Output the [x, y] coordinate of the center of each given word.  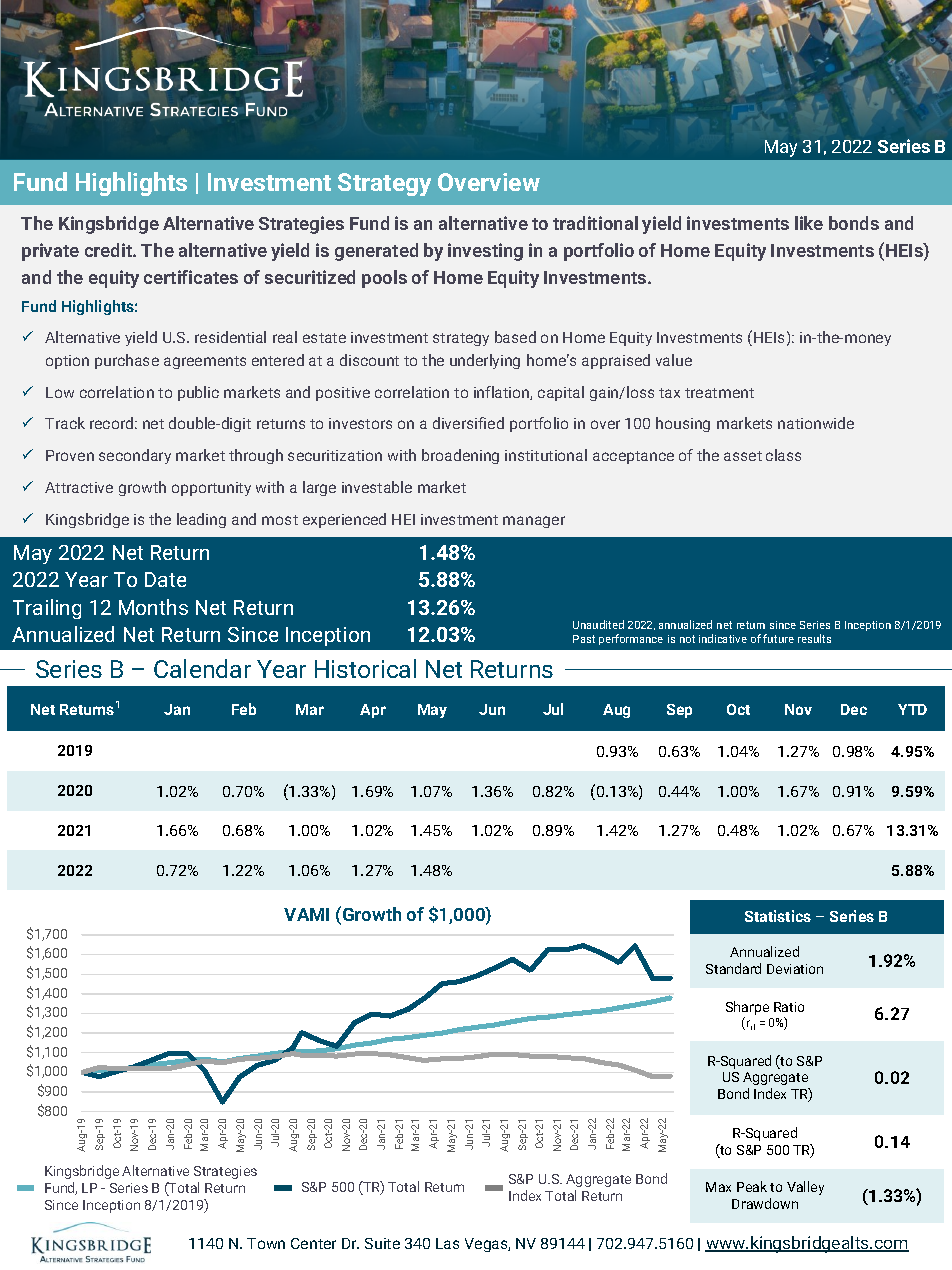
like [809, 223]
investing [485, 252]
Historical [365, 668]
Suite [382, 1243]
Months [153, 607]
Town [266, 1243]
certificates [191, 277]
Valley [805, 1188]
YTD [912, 709]
